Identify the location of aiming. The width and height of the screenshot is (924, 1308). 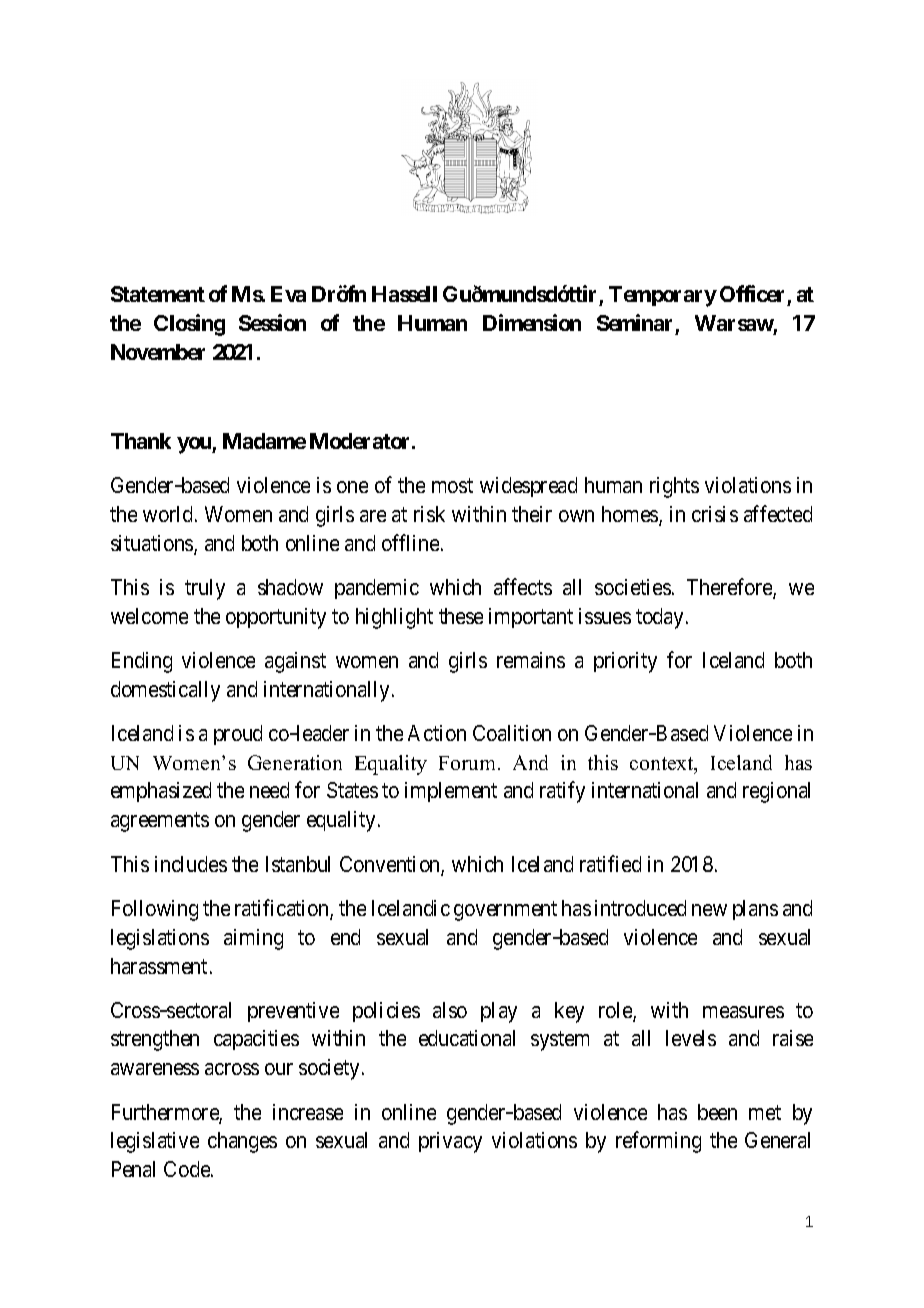
(253, 939).
